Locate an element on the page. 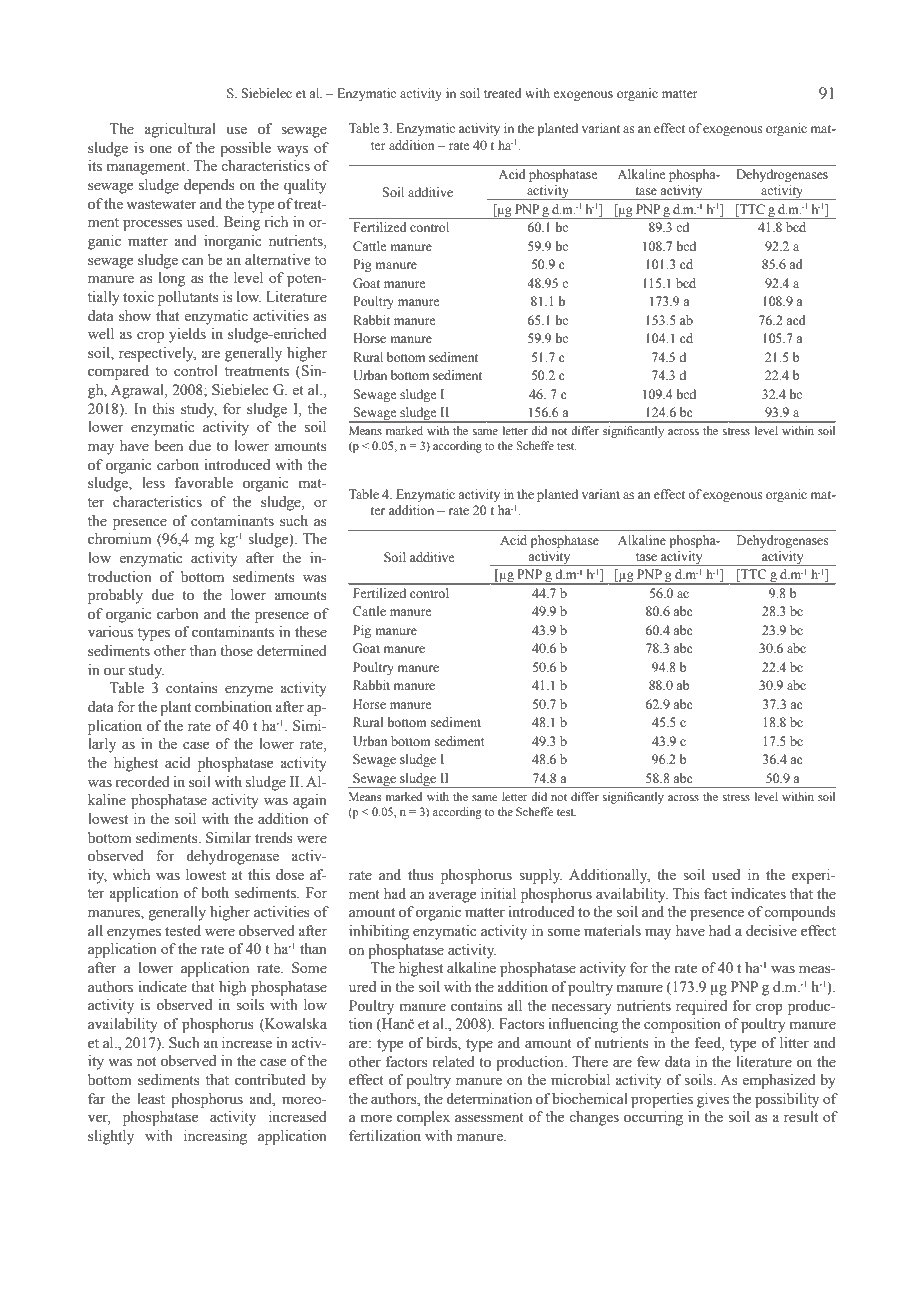 The image size is (924, 1308). least is located at coordinates (151, 1099).
